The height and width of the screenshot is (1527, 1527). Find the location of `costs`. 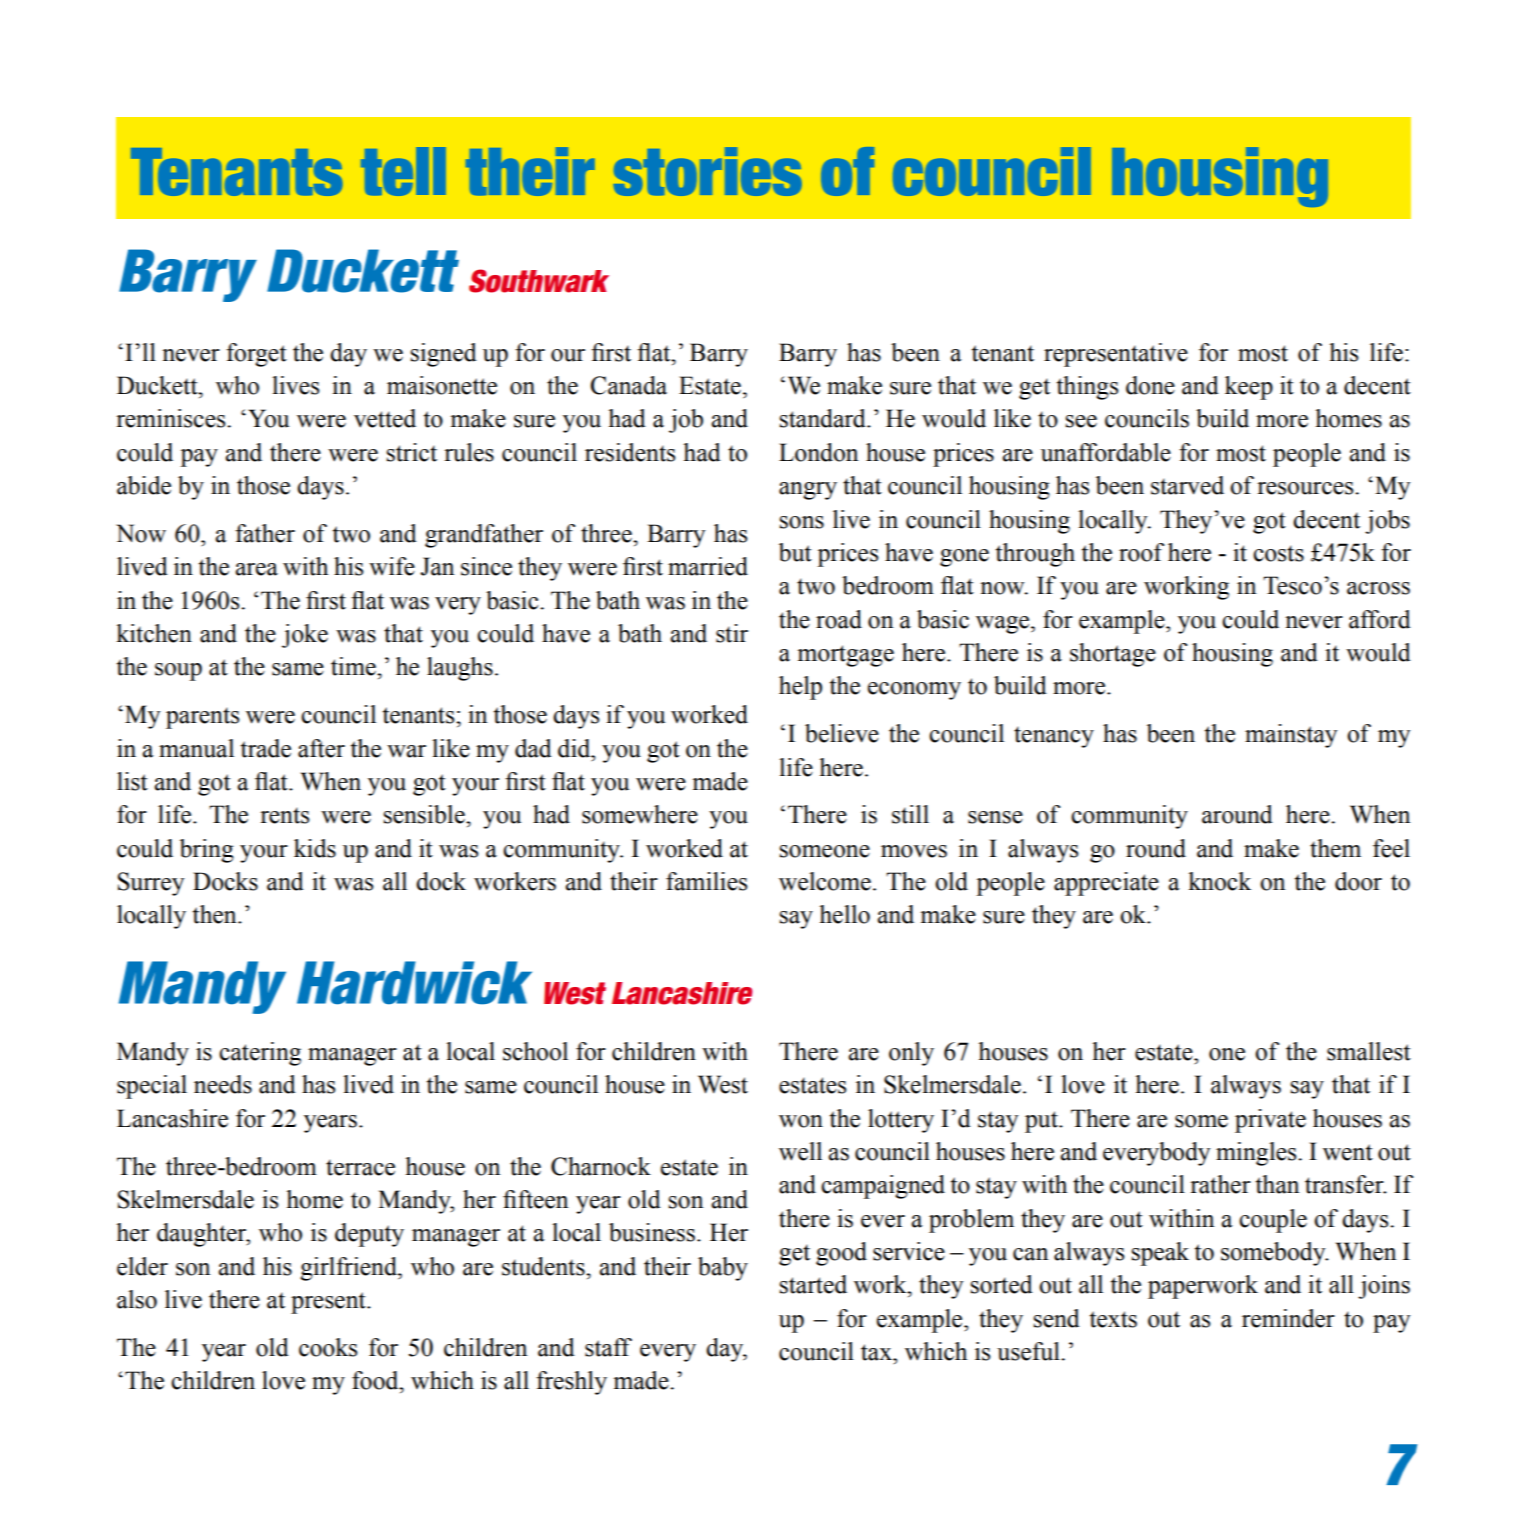

costs is located at coordinates (1278, 553).
